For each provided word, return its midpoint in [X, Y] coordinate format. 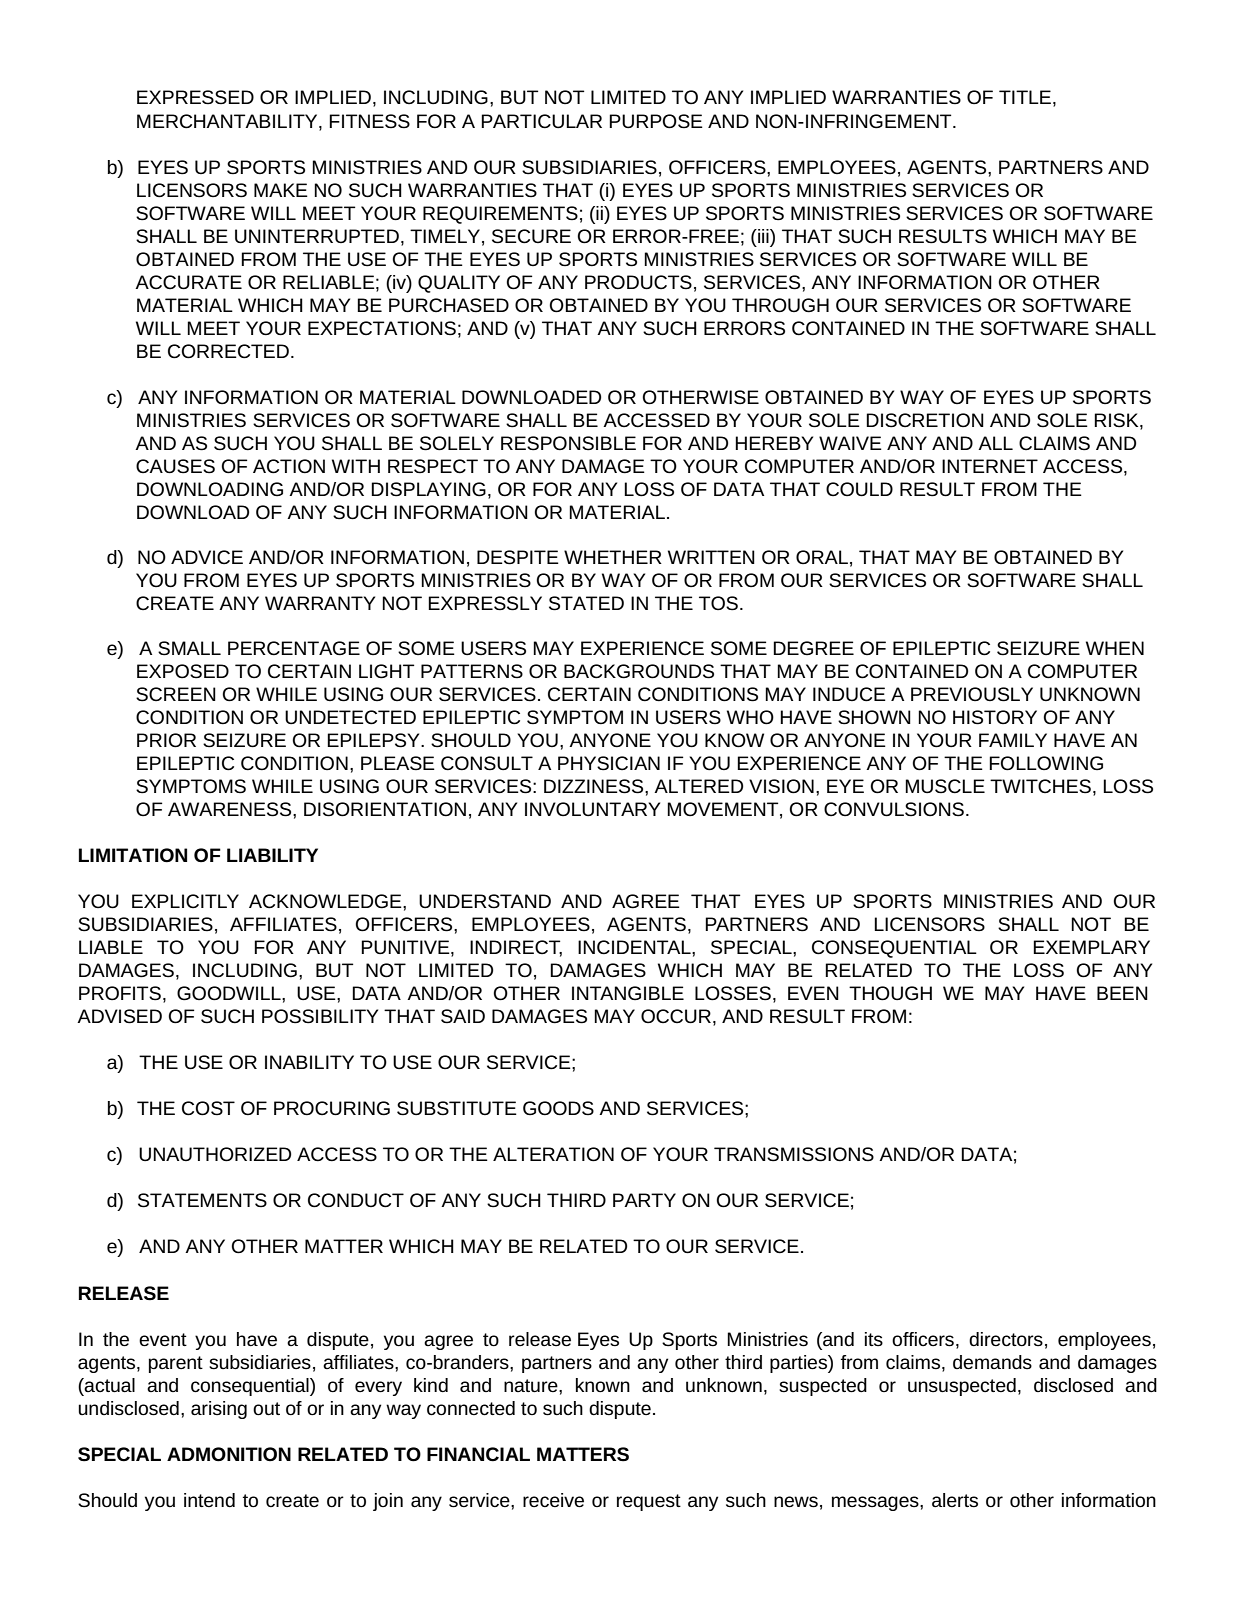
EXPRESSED [195, 97]
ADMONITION [229, 1454]
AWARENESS [231, 809]
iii [763, 236]
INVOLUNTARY [592, 809]
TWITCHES [1040, 786]
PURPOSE [656, 121]
